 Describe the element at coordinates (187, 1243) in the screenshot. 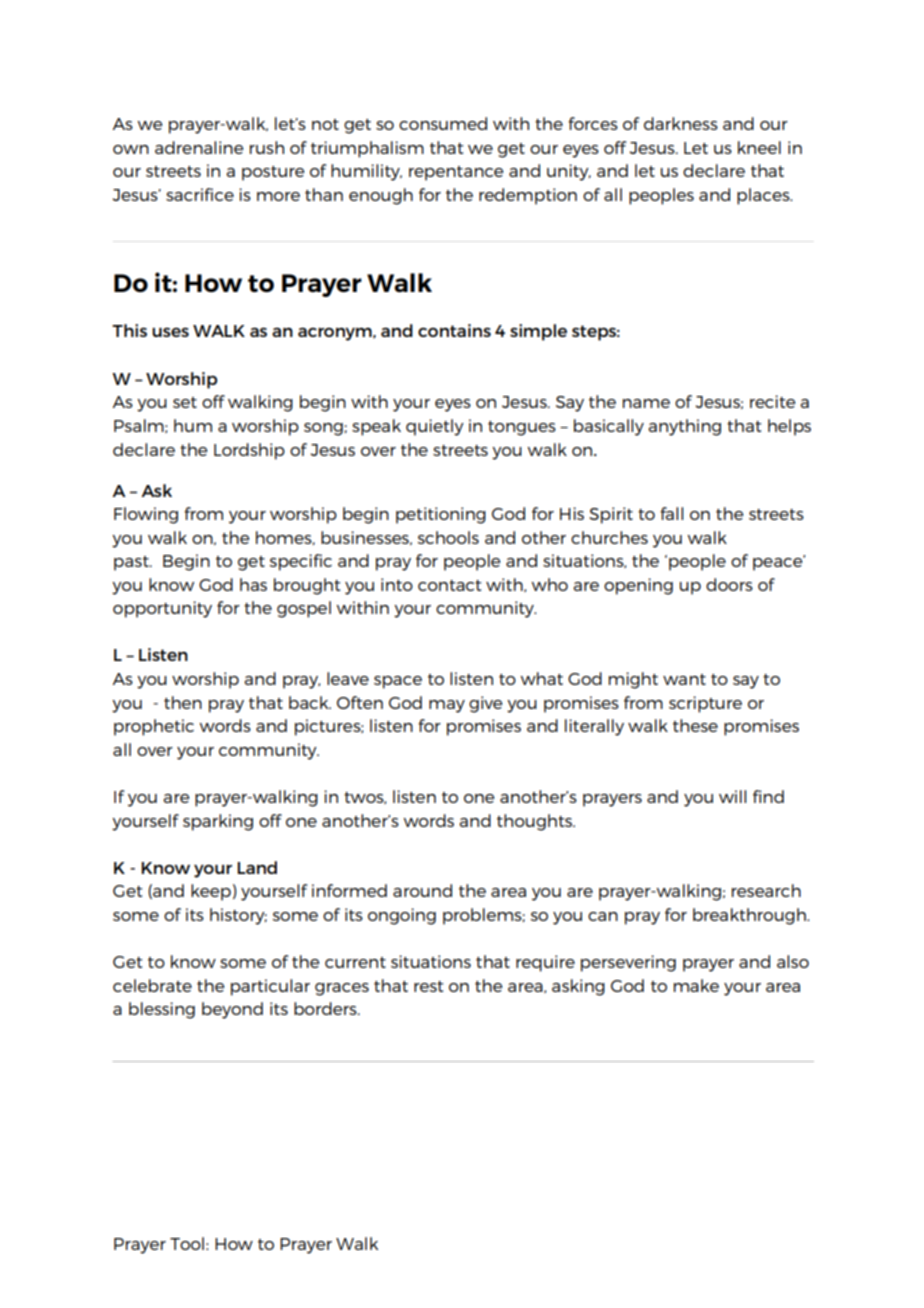

I see `Tool` at that location.
